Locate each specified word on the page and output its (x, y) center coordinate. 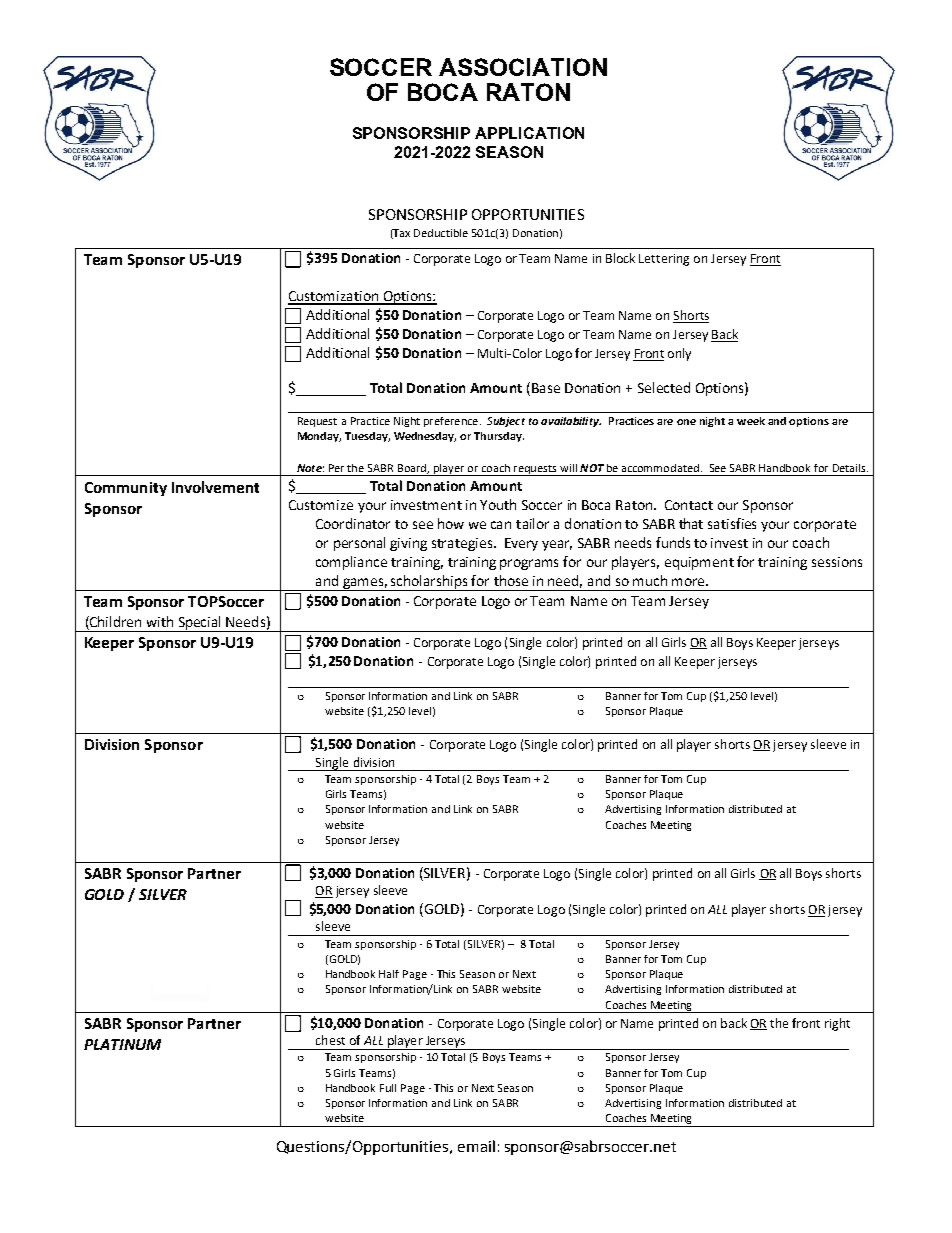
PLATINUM (122, 1044)
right (837, 1024)
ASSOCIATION (523, 67)
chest (330, 1040)
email (476, 1146)
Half (389, 974)
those (511, 580)
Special (200, 624)
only (679, 354)
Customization (334, 297)
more (688, 582)
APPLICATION (529, 133)
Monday (319, 437)
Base (546, 388)
